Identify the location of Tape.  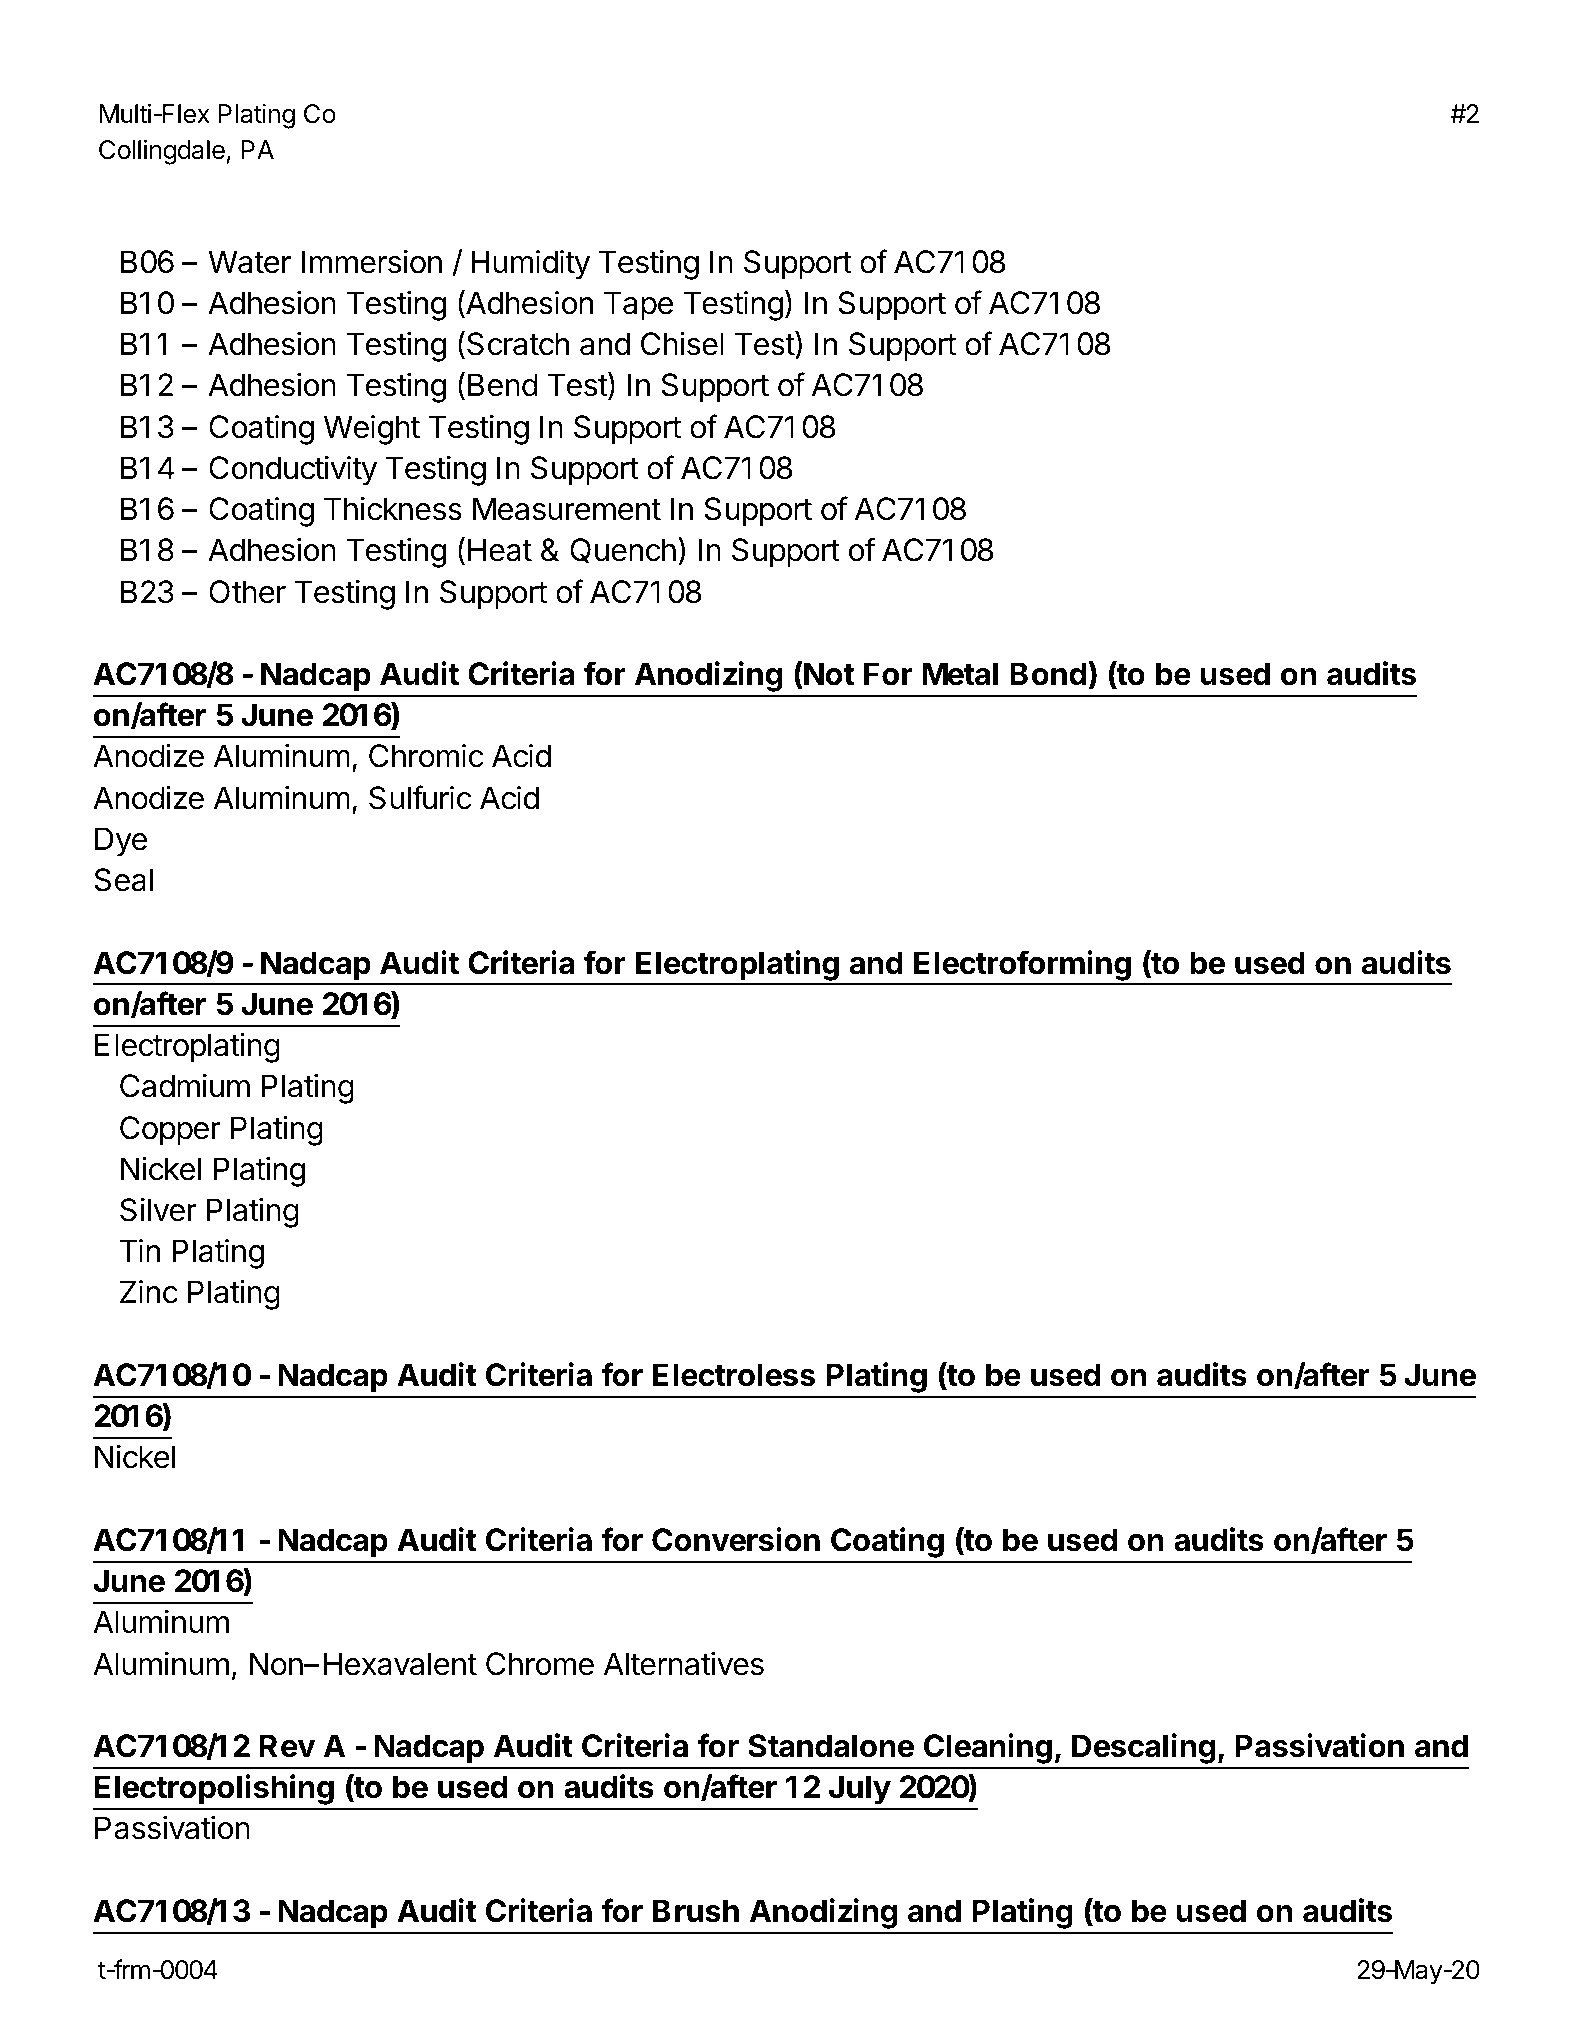
(638, 306).
